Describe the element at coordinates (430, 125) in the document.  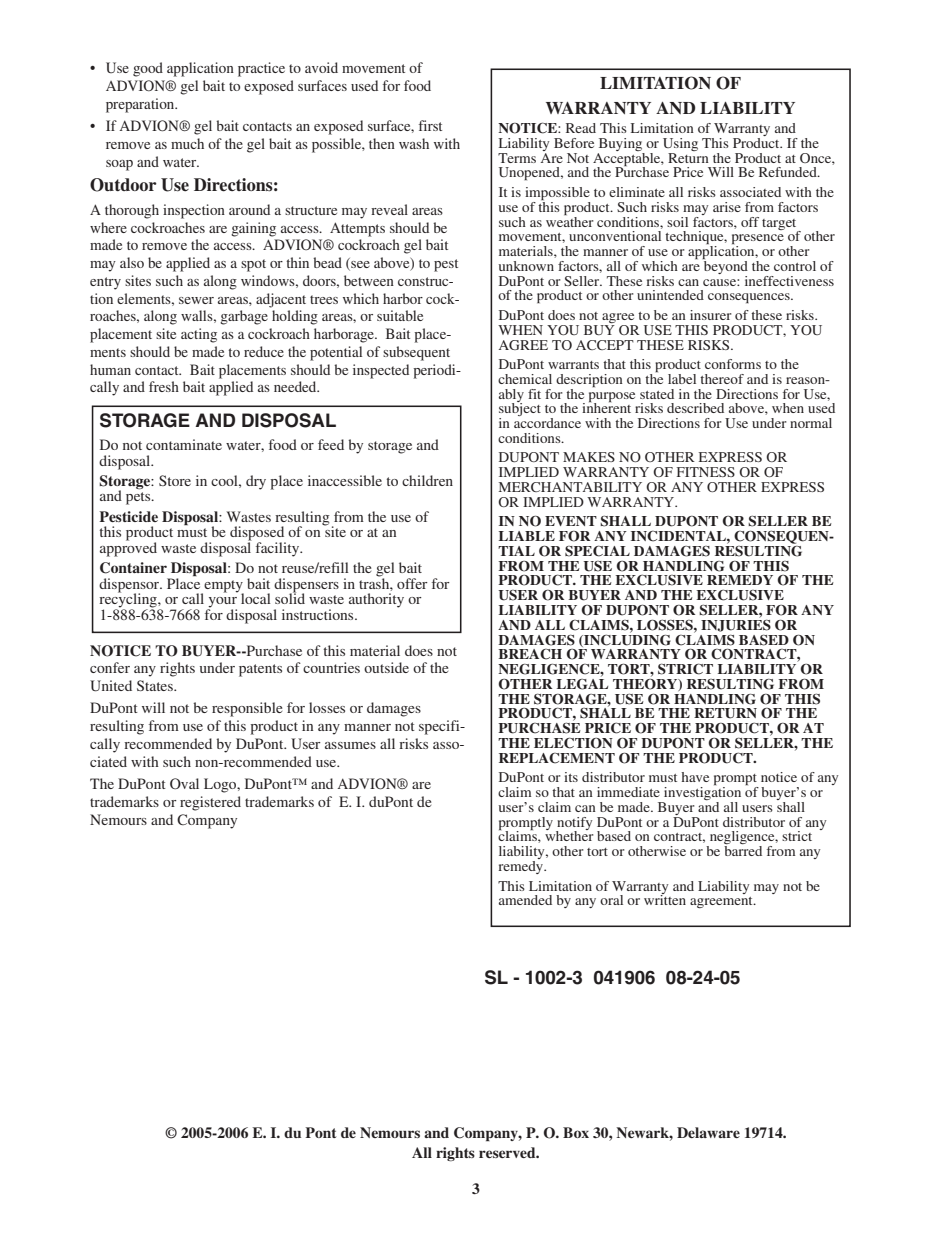
I see `first` at that location.
